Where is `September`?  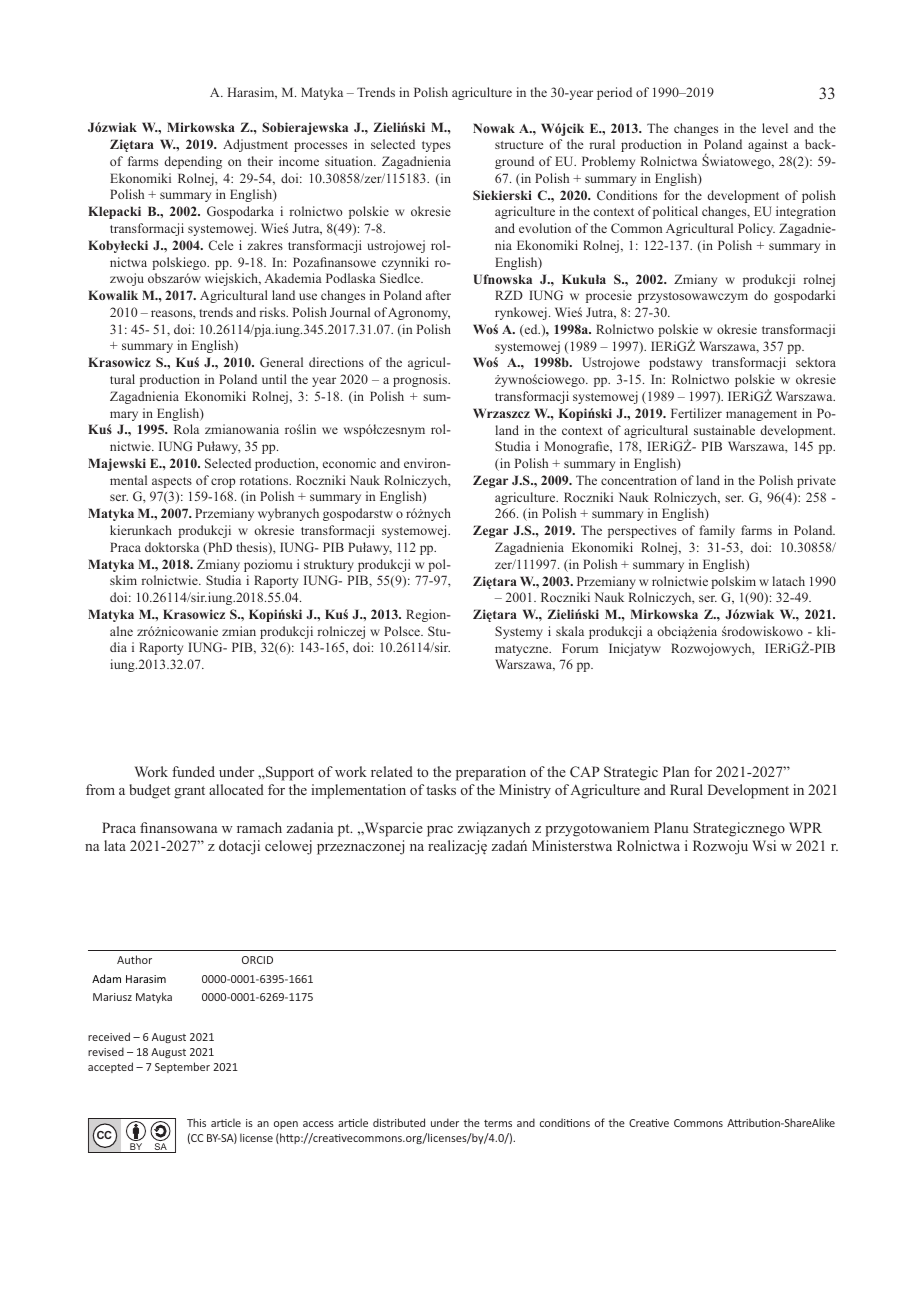
September is located at coordinates (182, 1067).
